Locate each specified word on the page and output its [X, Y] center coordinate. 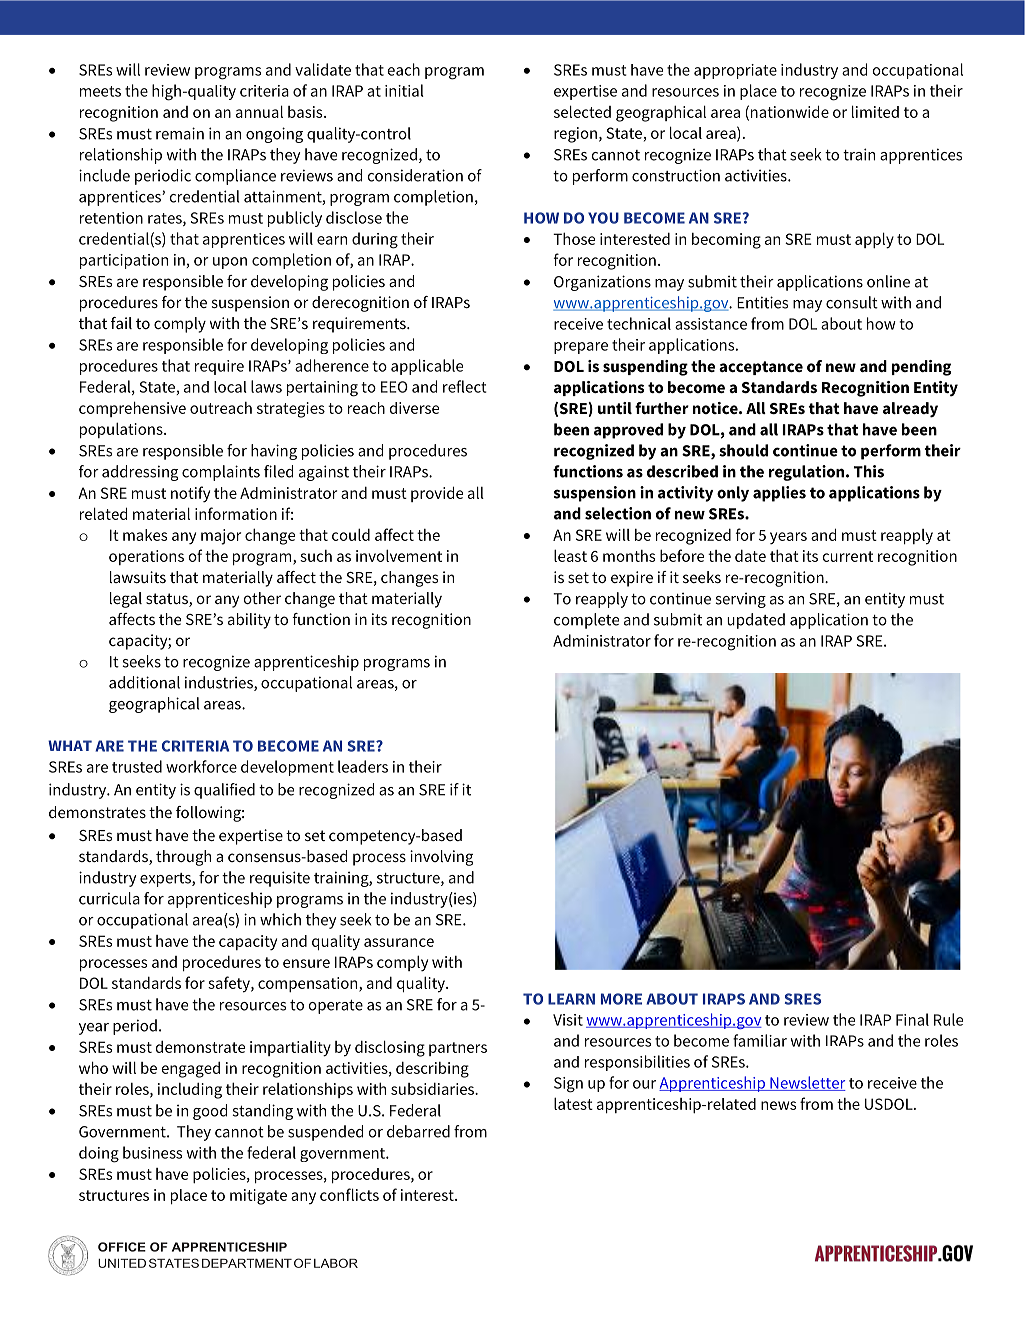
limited [875, 111]
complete [586, 621]
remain [180, 133]
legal [126, 600]
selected [582, 111]
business [152, 1152]
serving [740, 600]
